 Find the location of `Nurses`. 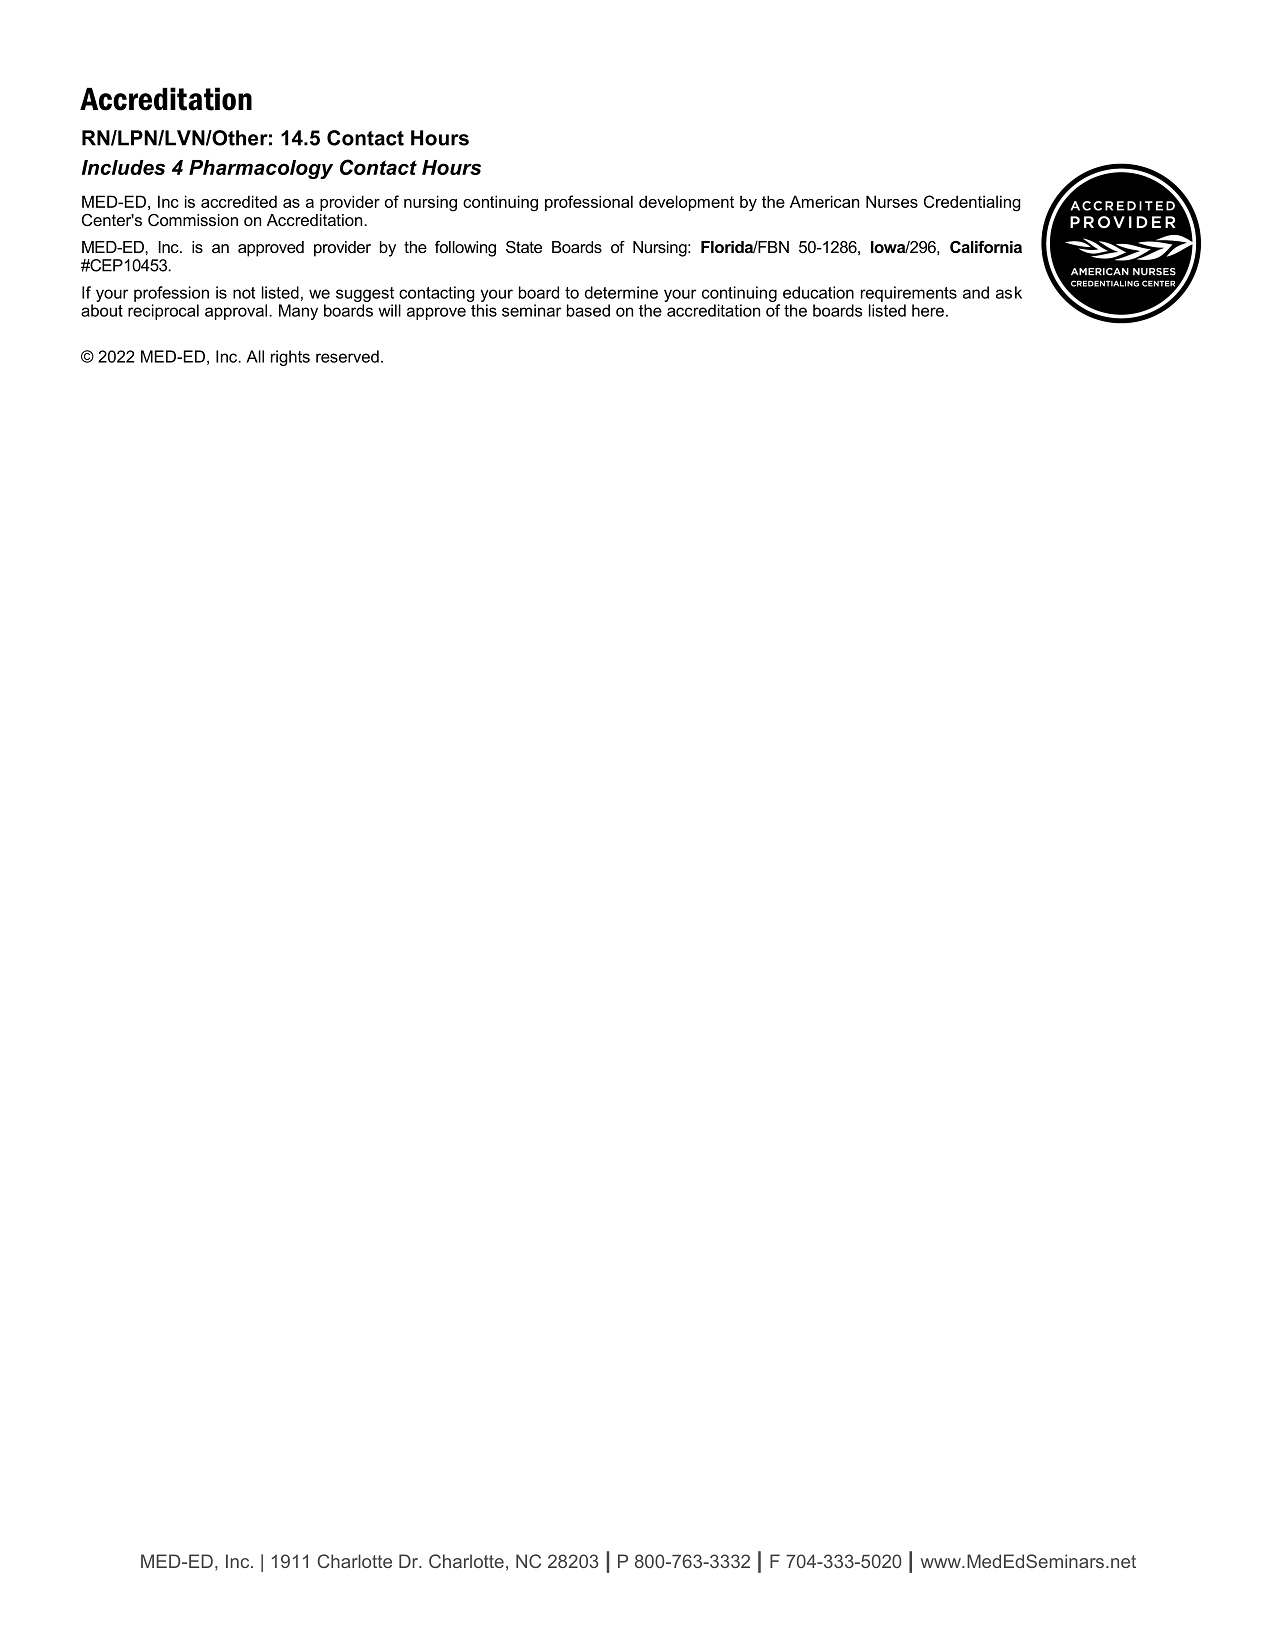

Nurses is located at coordinates (892, 201).
